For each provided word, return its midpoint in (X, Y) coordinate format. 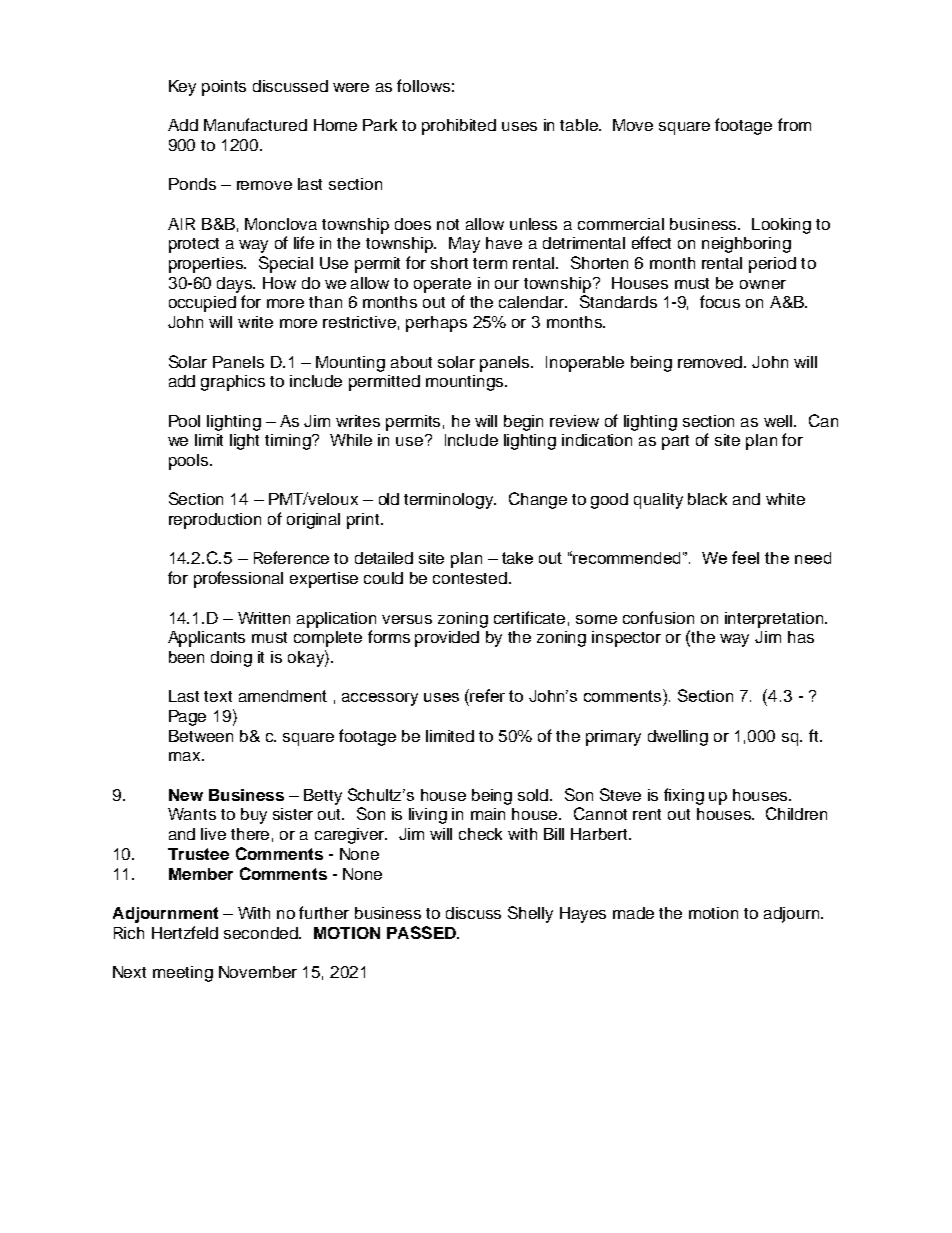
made (633, 913)
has (801, 637)
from (794, 124)
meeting (183, 974)
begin (523, 423)
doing (231, 659)
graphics (233, 383)
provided (447, 639)
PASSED (422, 932)
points (224, 88)
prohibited (459, 127)
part (675, 442)
